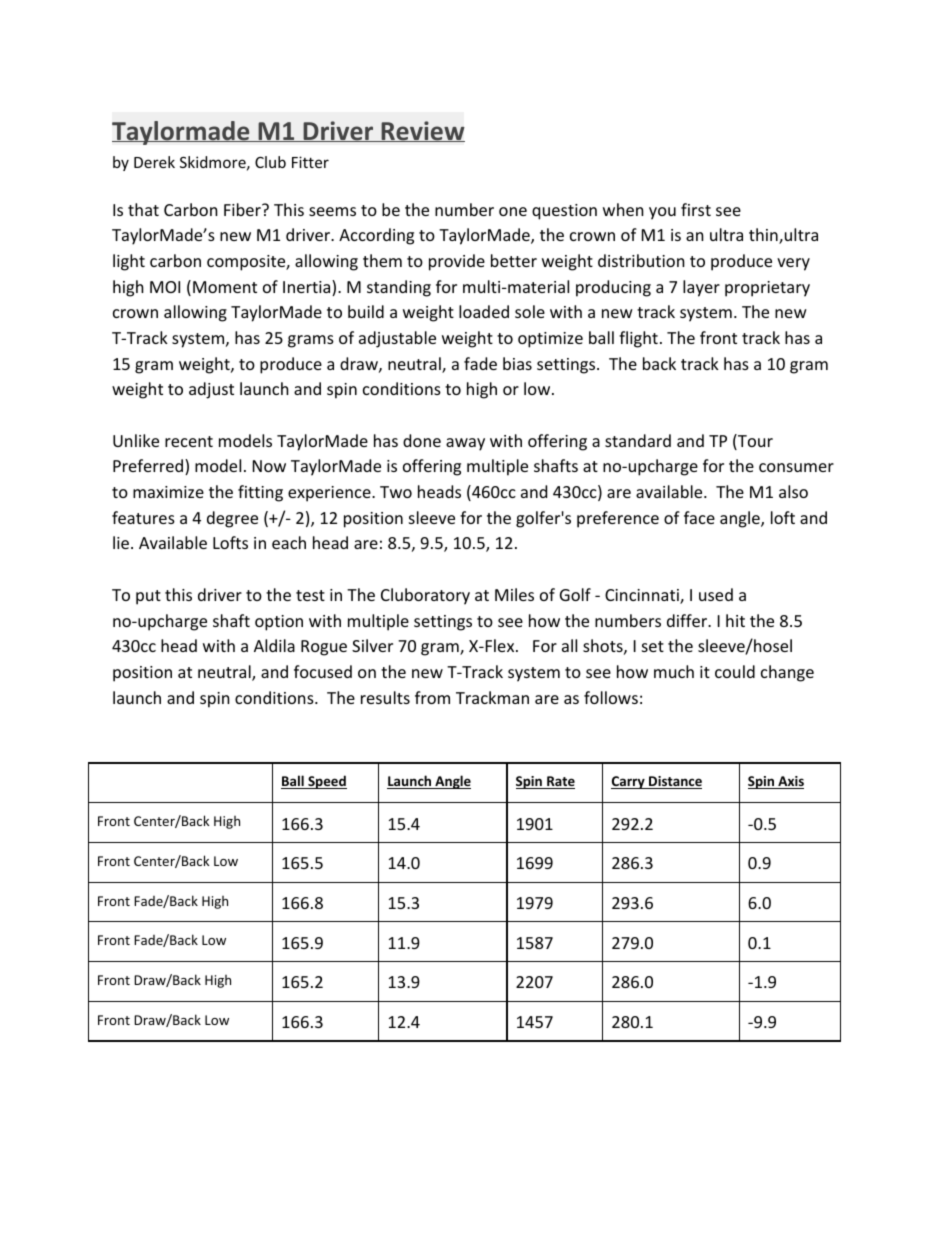 The image size is (952, 1233). What do you see at coordinates (696, 209) in the page?
I see `first` at bounding box center [696, 209].
